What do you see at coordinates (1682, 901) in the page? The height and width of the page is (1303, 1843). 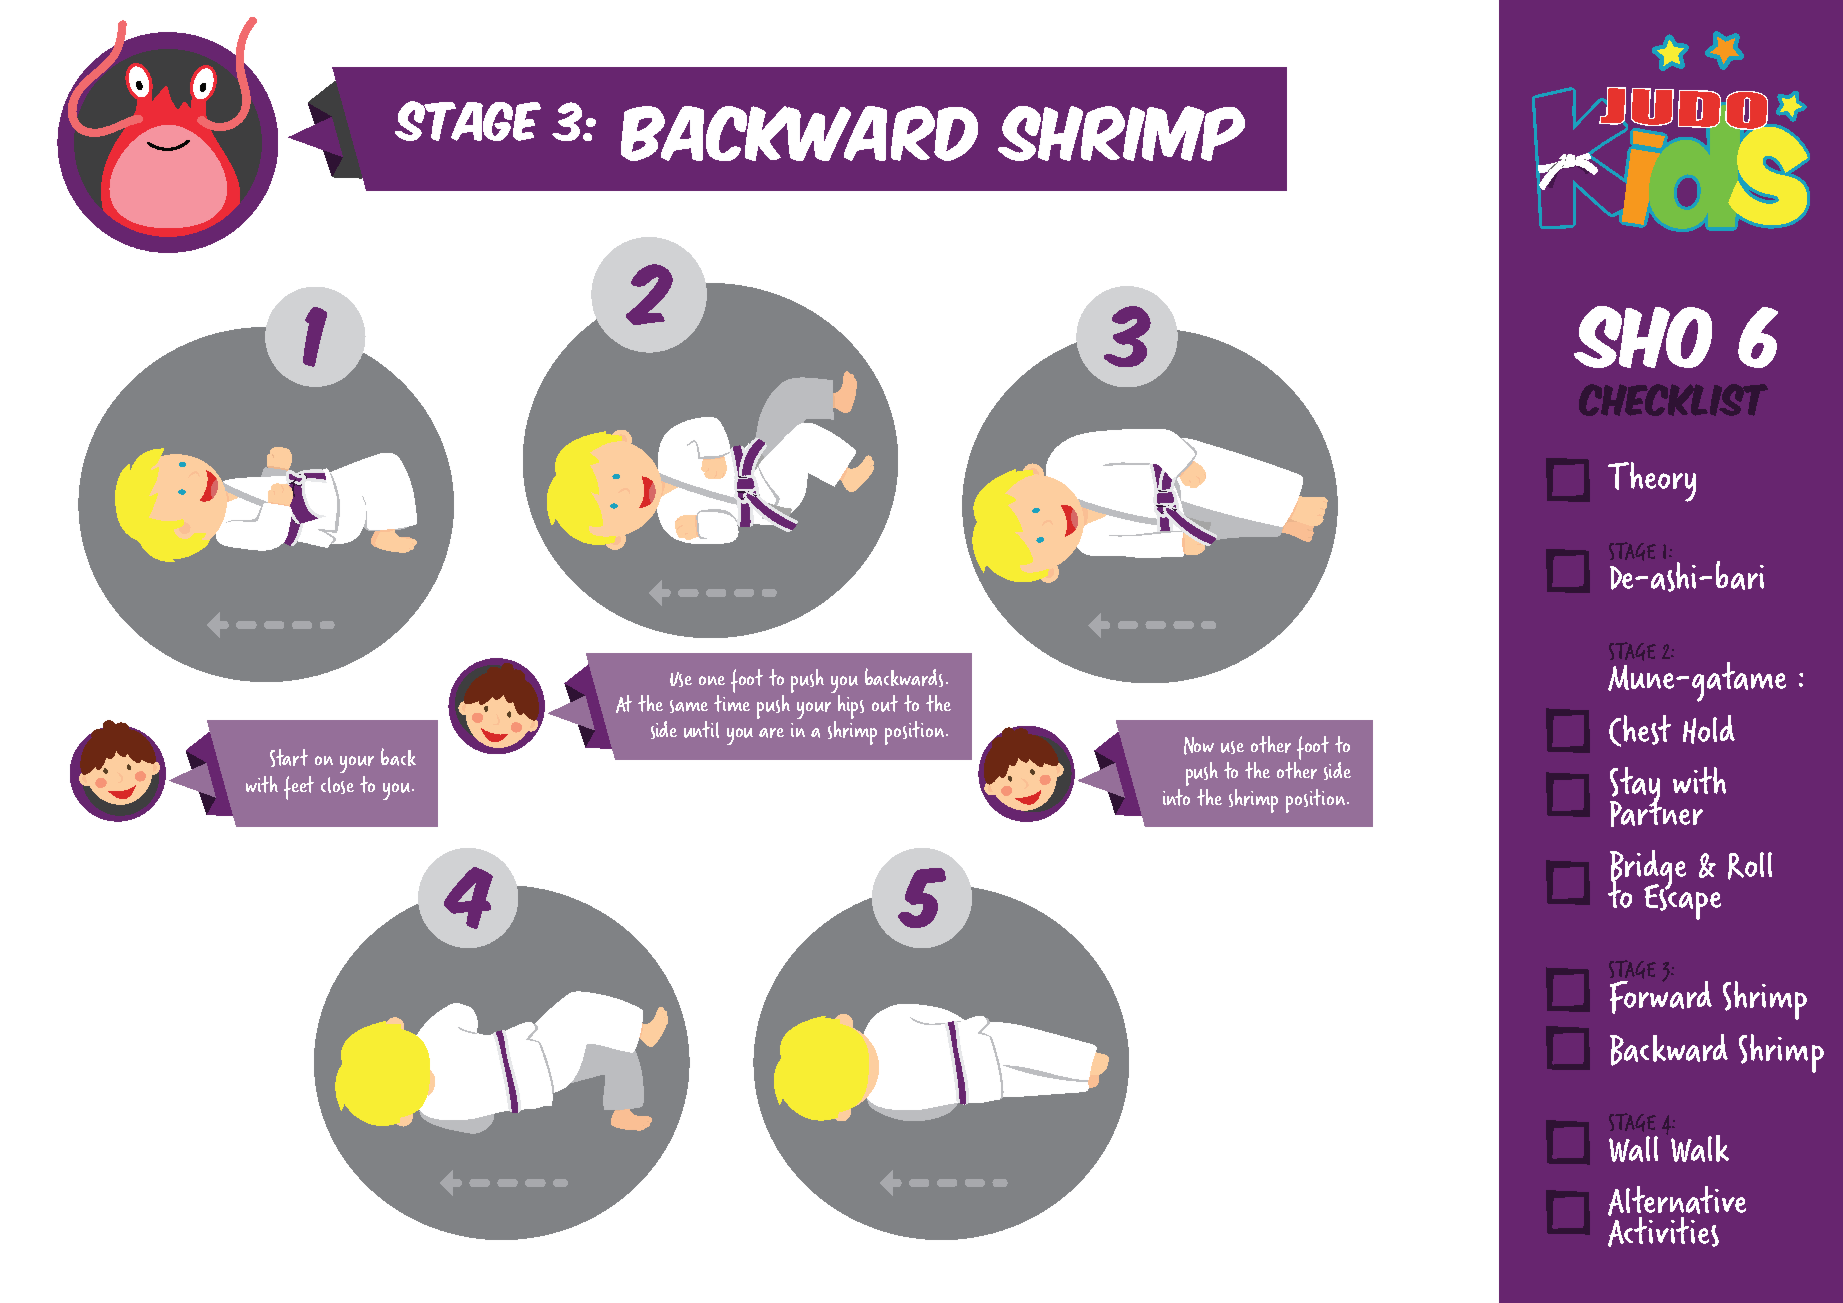 I see `Escape` at bounding box center [1682, 901].
